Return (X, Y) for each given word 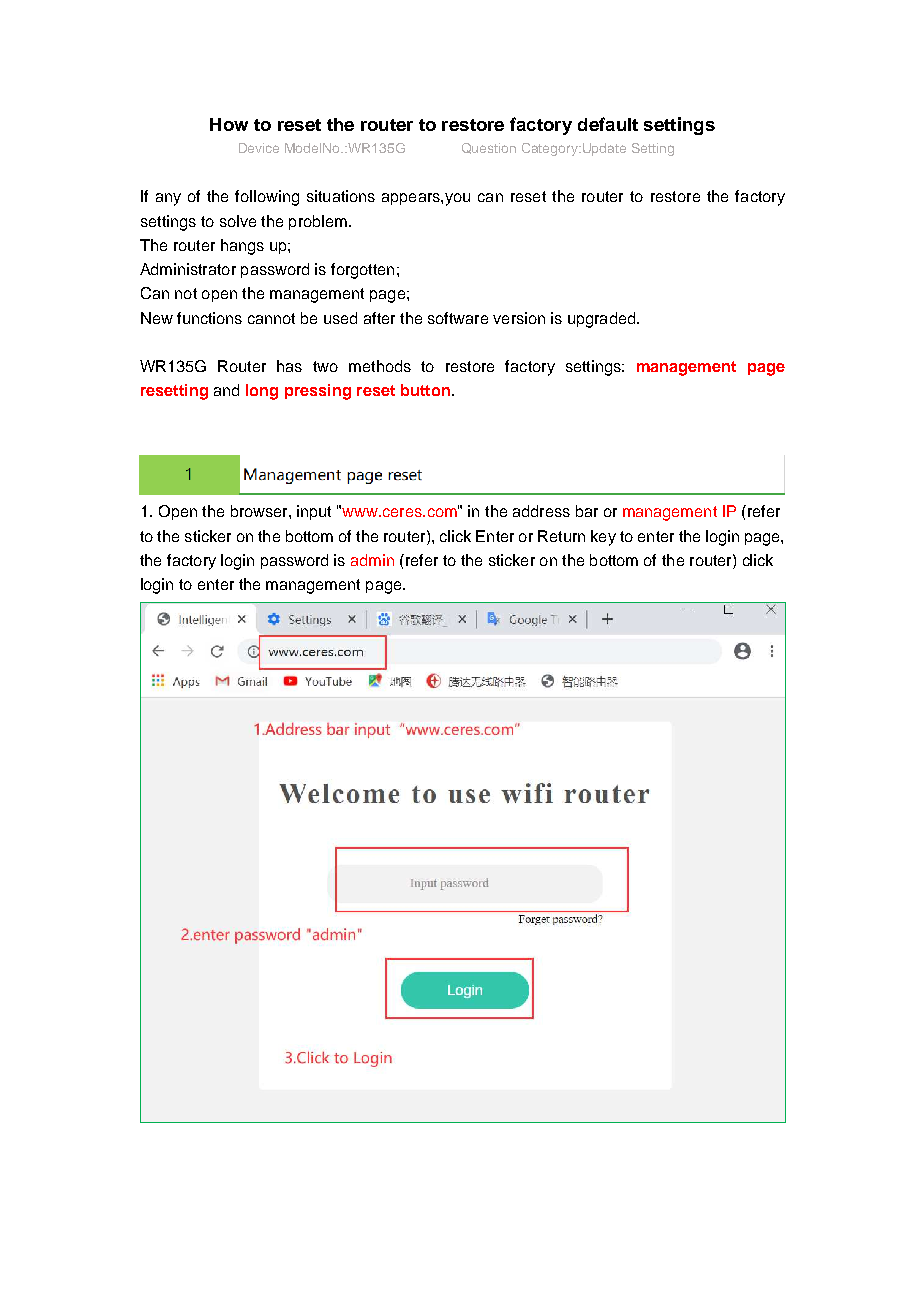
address (541, 511)
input (314, 512)
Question (489, 148)
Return (561, 536)
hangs (242, 247)
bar (587, 511)
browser (260, 511)
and (226, 390)
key (603, 538)
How (229, 124)
